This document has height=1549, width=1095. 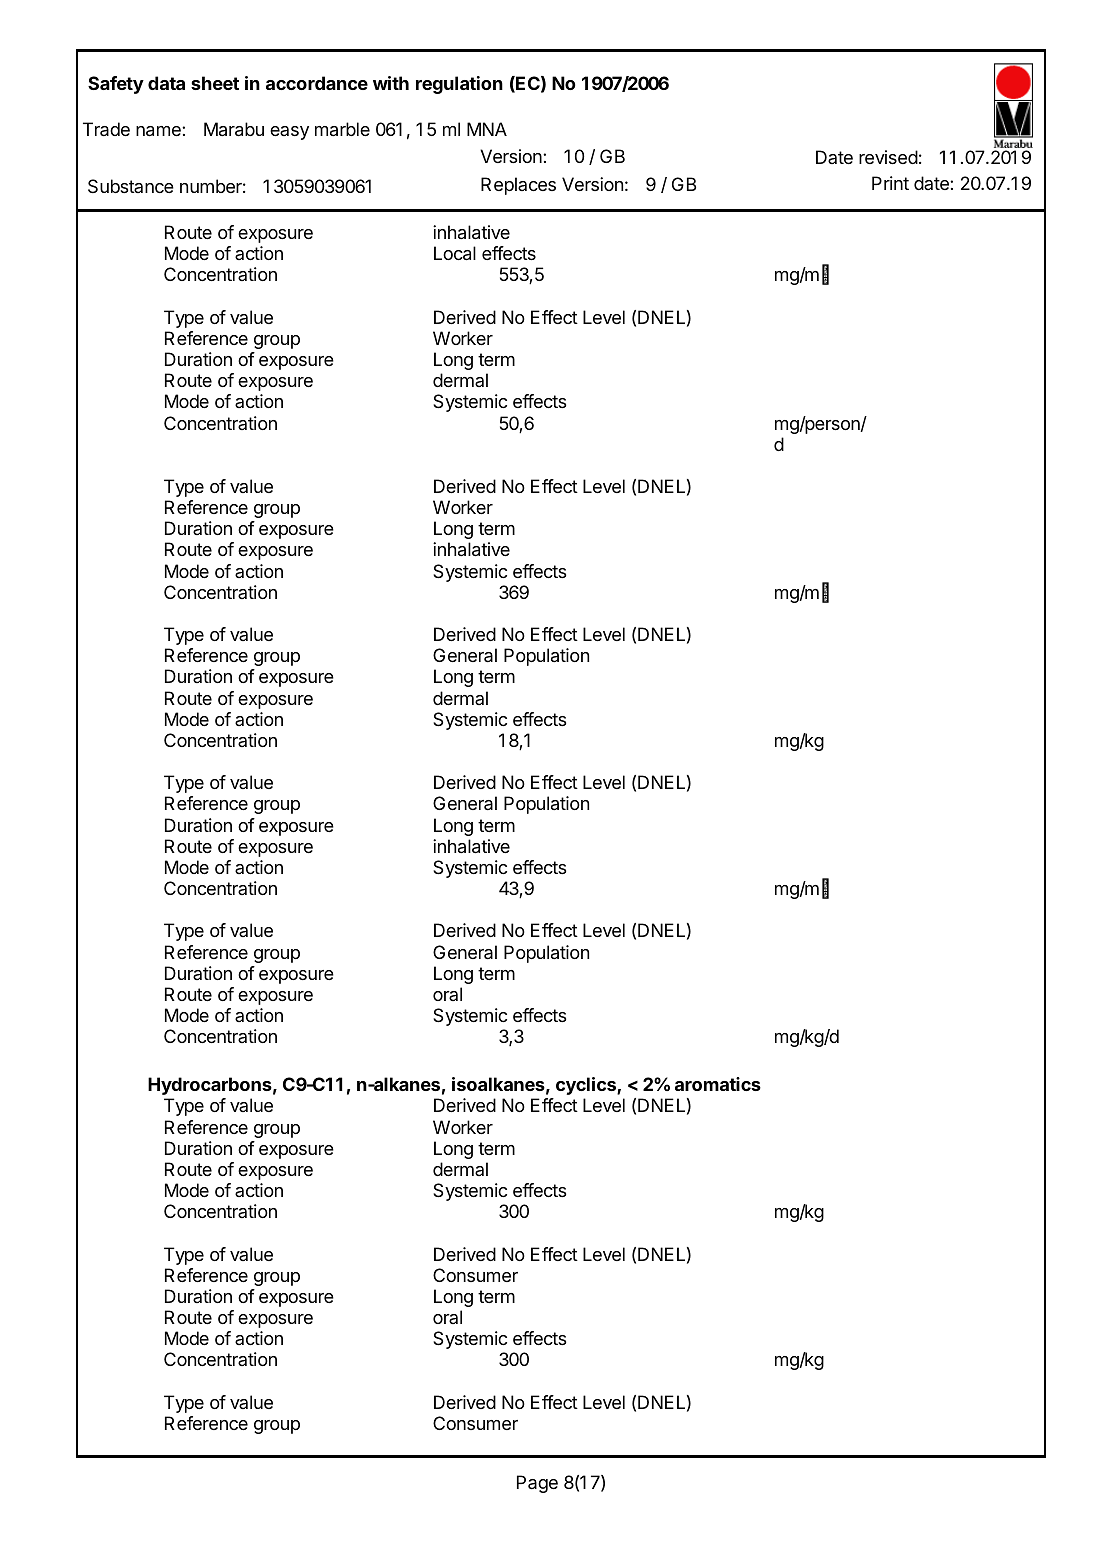 I want to click on Replaces, so click(x=518, y=186).
